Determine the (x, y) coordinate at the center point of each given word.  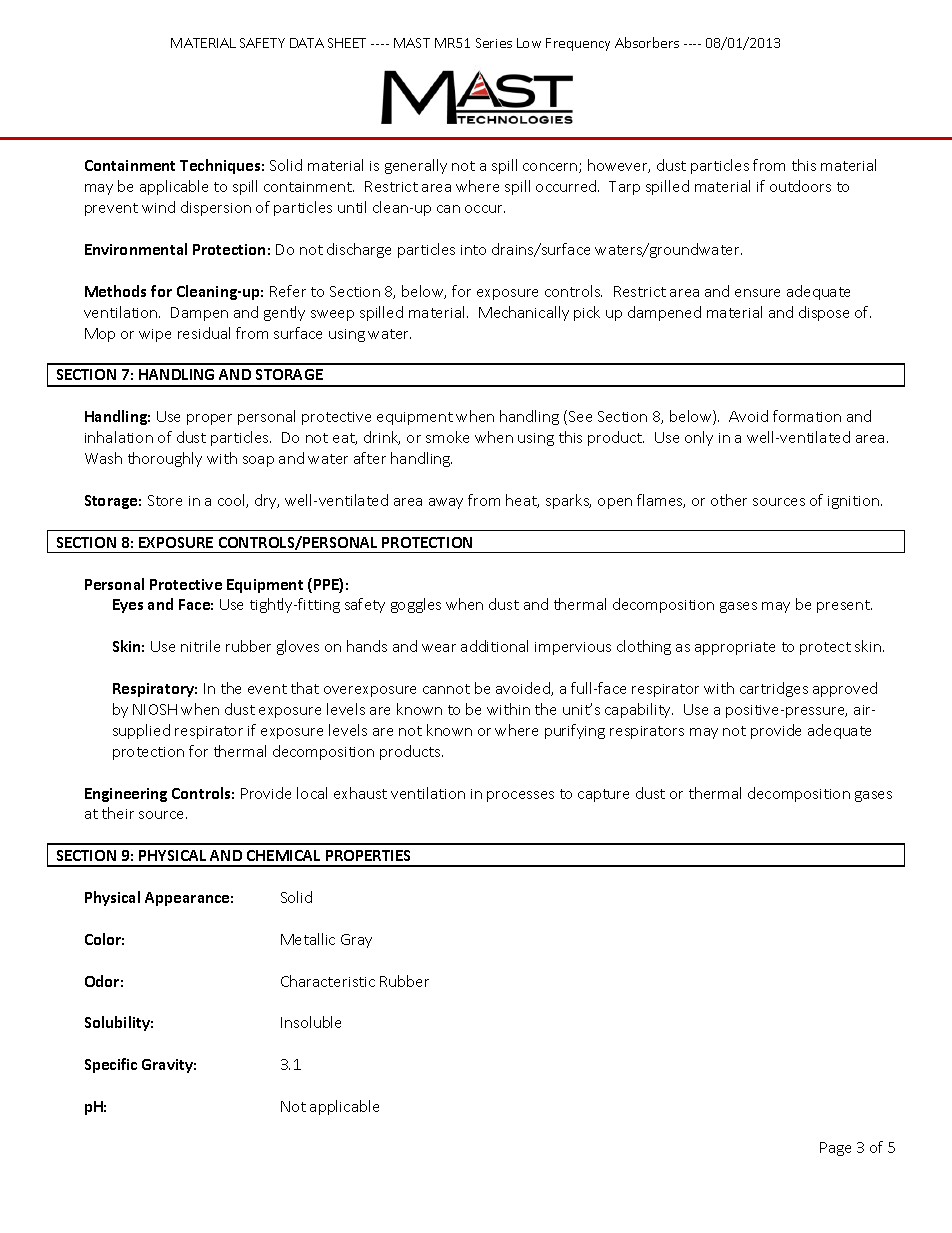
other (729, 500)
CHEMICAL (283, 855)
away (446, 503)
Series (494, 43)
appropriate (735, 648)
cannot (446, 689)
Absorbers (647, 42)
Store (165, 500)
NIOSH (155, 709)
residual (204, 333)
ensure (757, 293)
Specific (111, 1065)
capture (603, 795)
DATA (307, 43)
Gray (356, 941)
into (473, 250)
